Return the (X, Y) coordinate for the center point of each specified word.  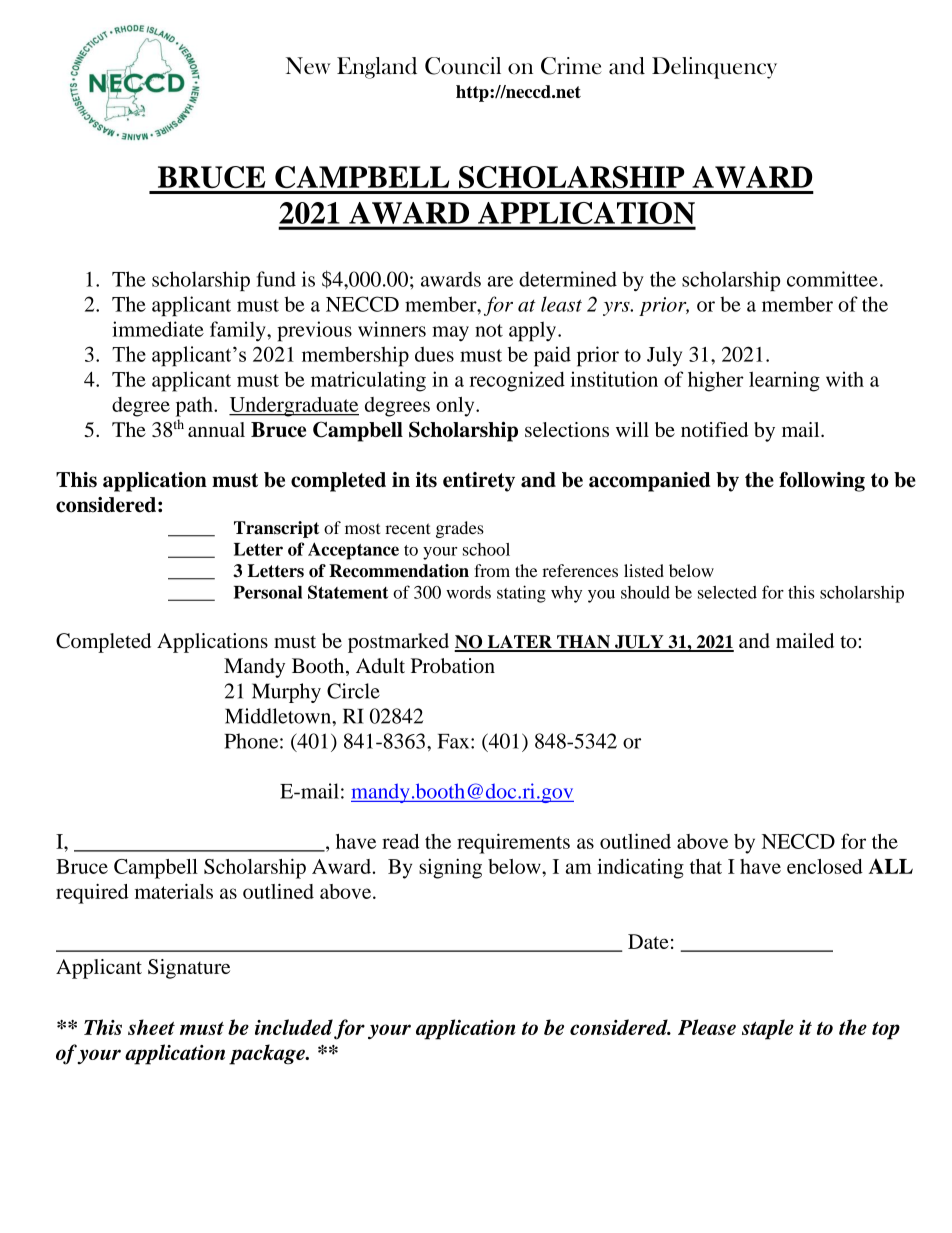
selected (727, 592)
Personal (268, 592)
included (294, 1027)
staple (768, 1029)
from (492, 570)
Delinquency (714, 68)
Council (463, 66)
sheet (151, 1027)
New (308, 65)
